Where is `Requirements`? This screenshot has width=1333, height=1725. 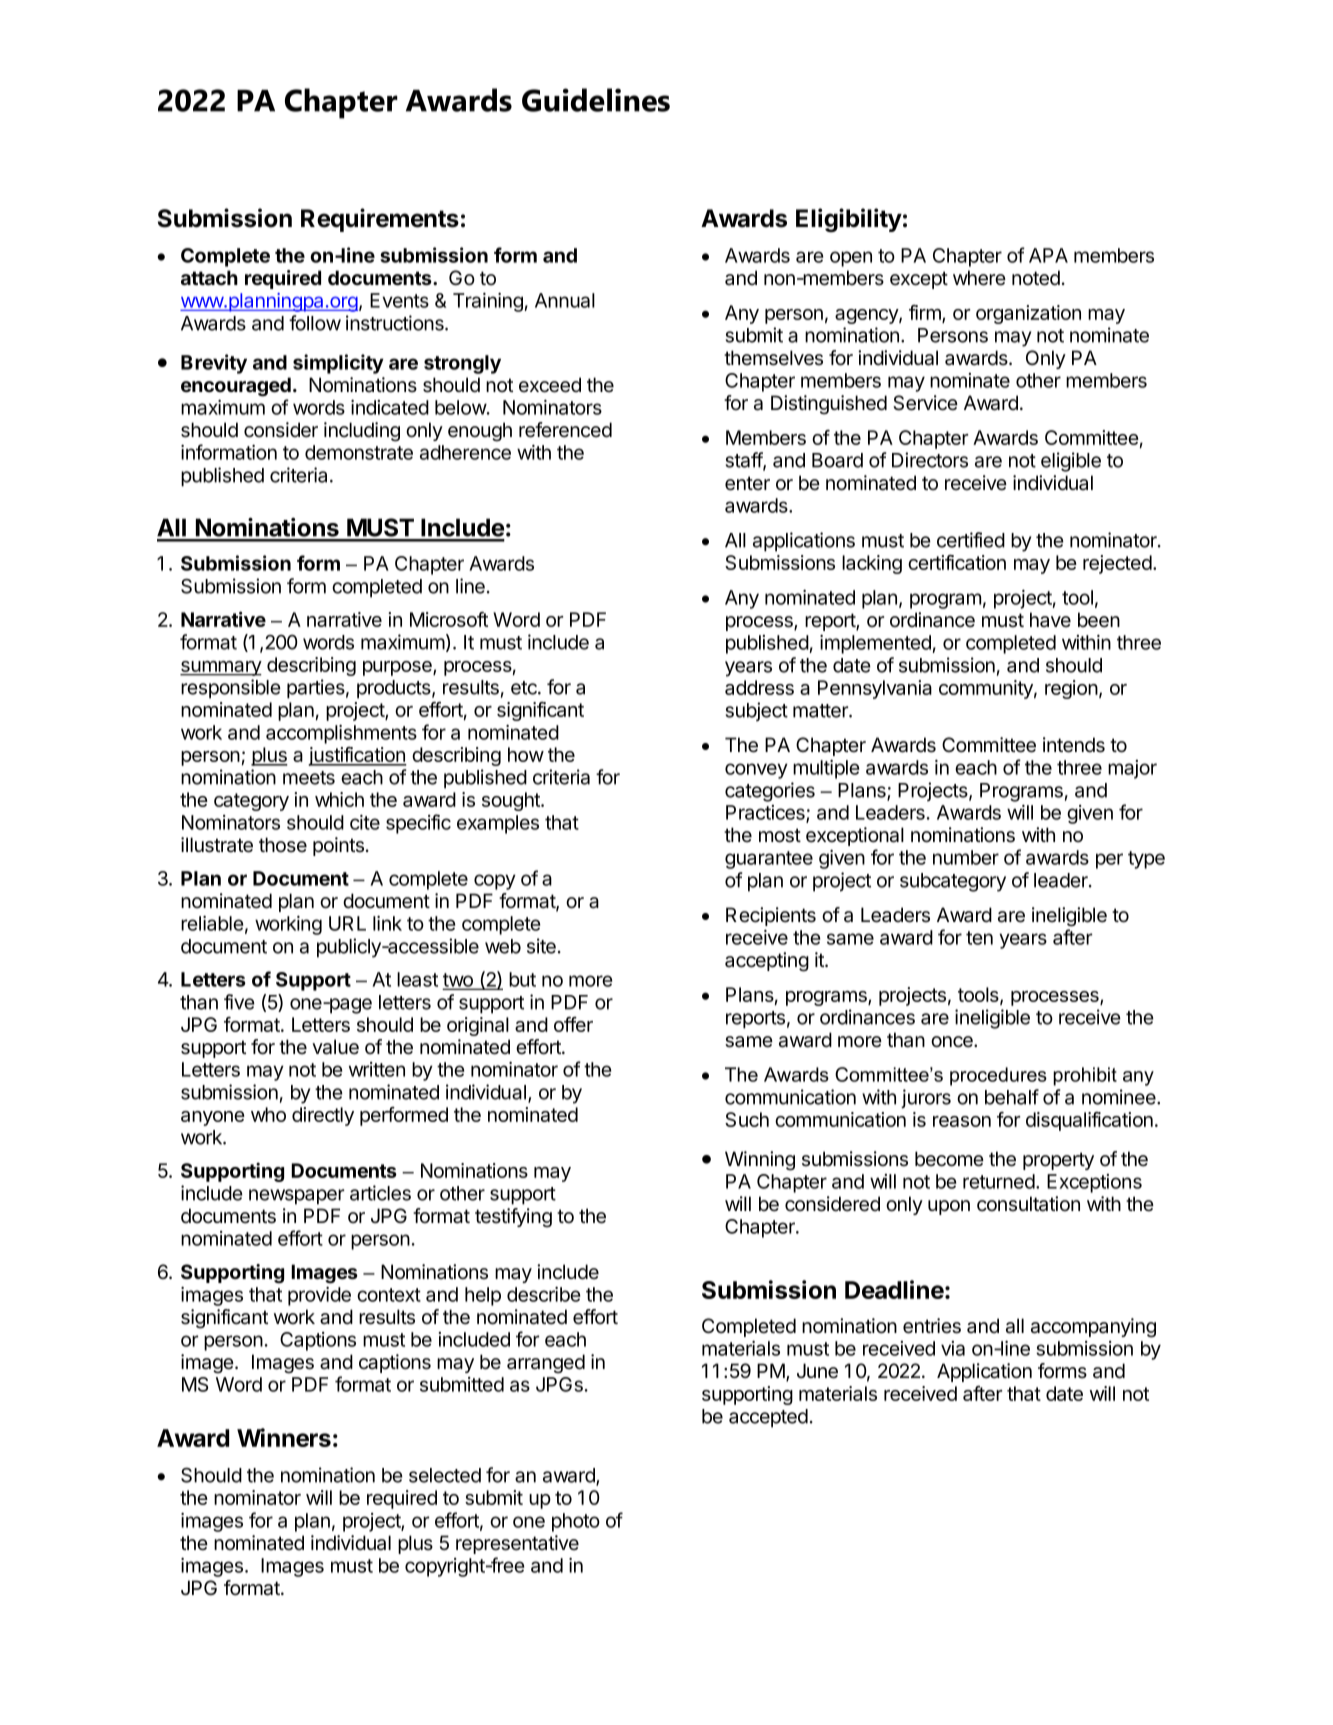
Requirements is located at coordinates (380, 220).
